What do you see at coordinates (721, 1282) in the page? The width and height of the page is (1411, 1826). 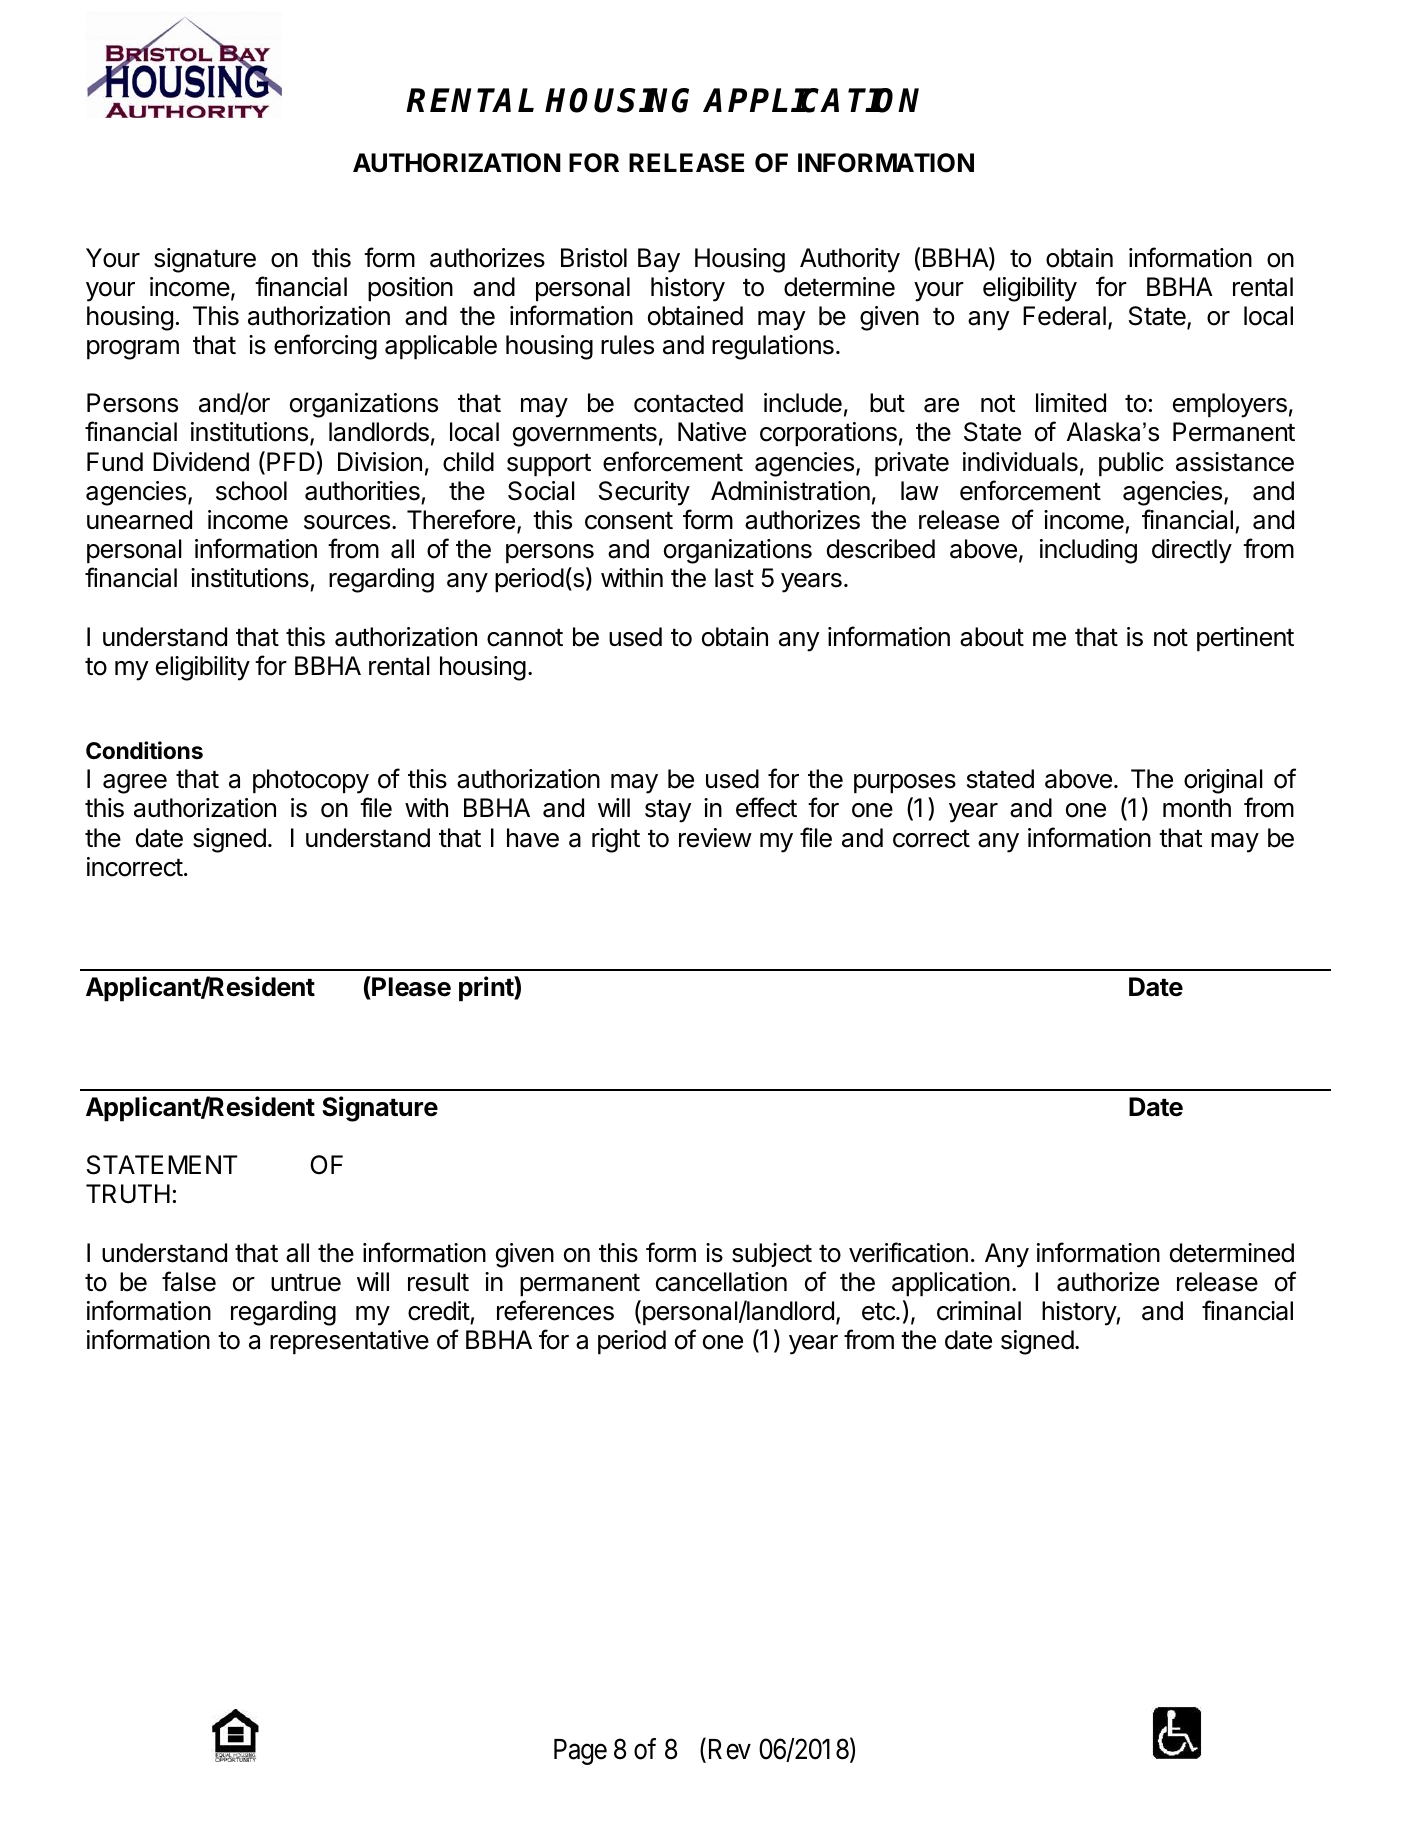 I see `cancellation` at bounding box center [721, 1282].
